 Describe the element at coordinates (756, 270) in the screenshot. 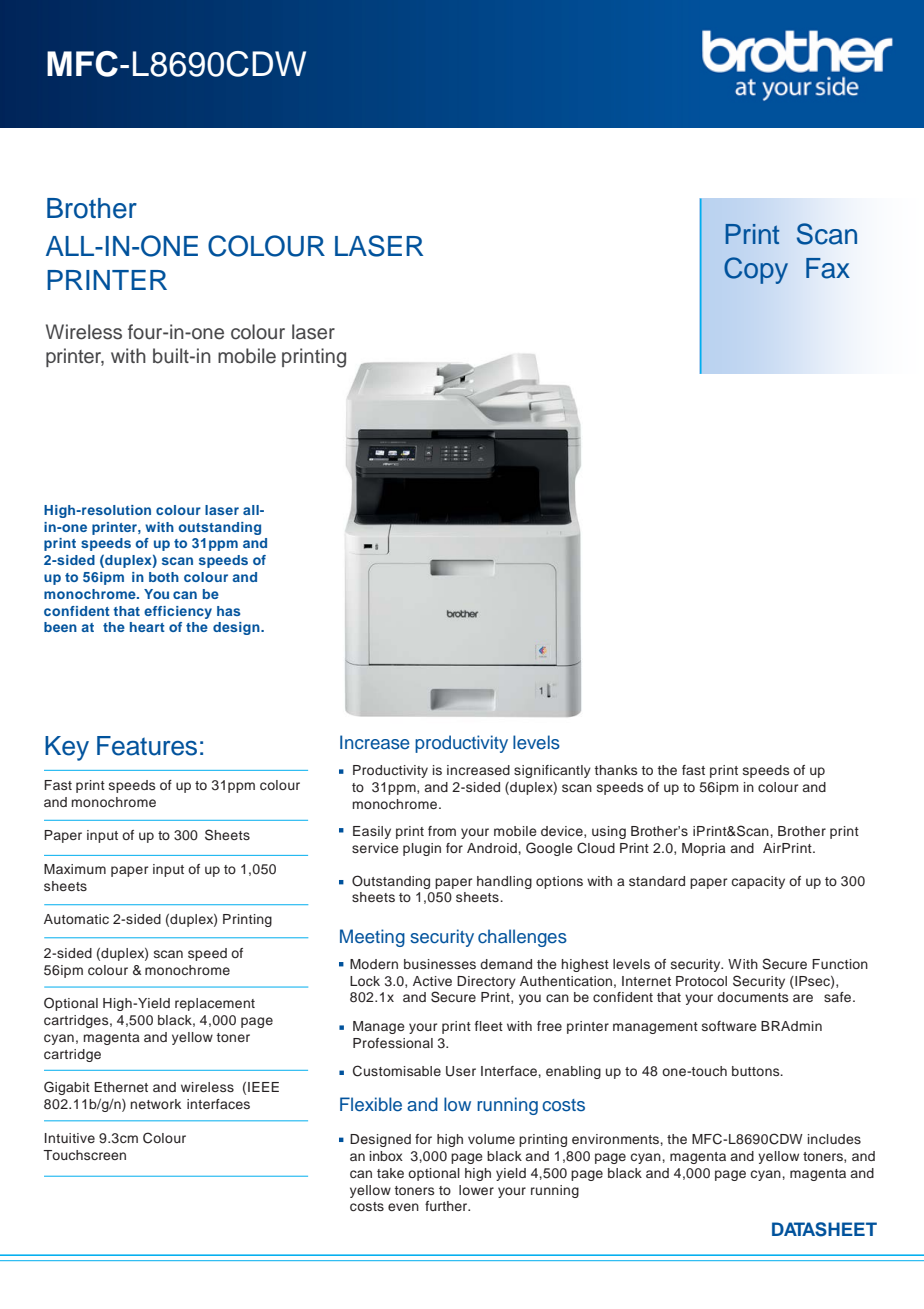

I see `Copy` at that location.
